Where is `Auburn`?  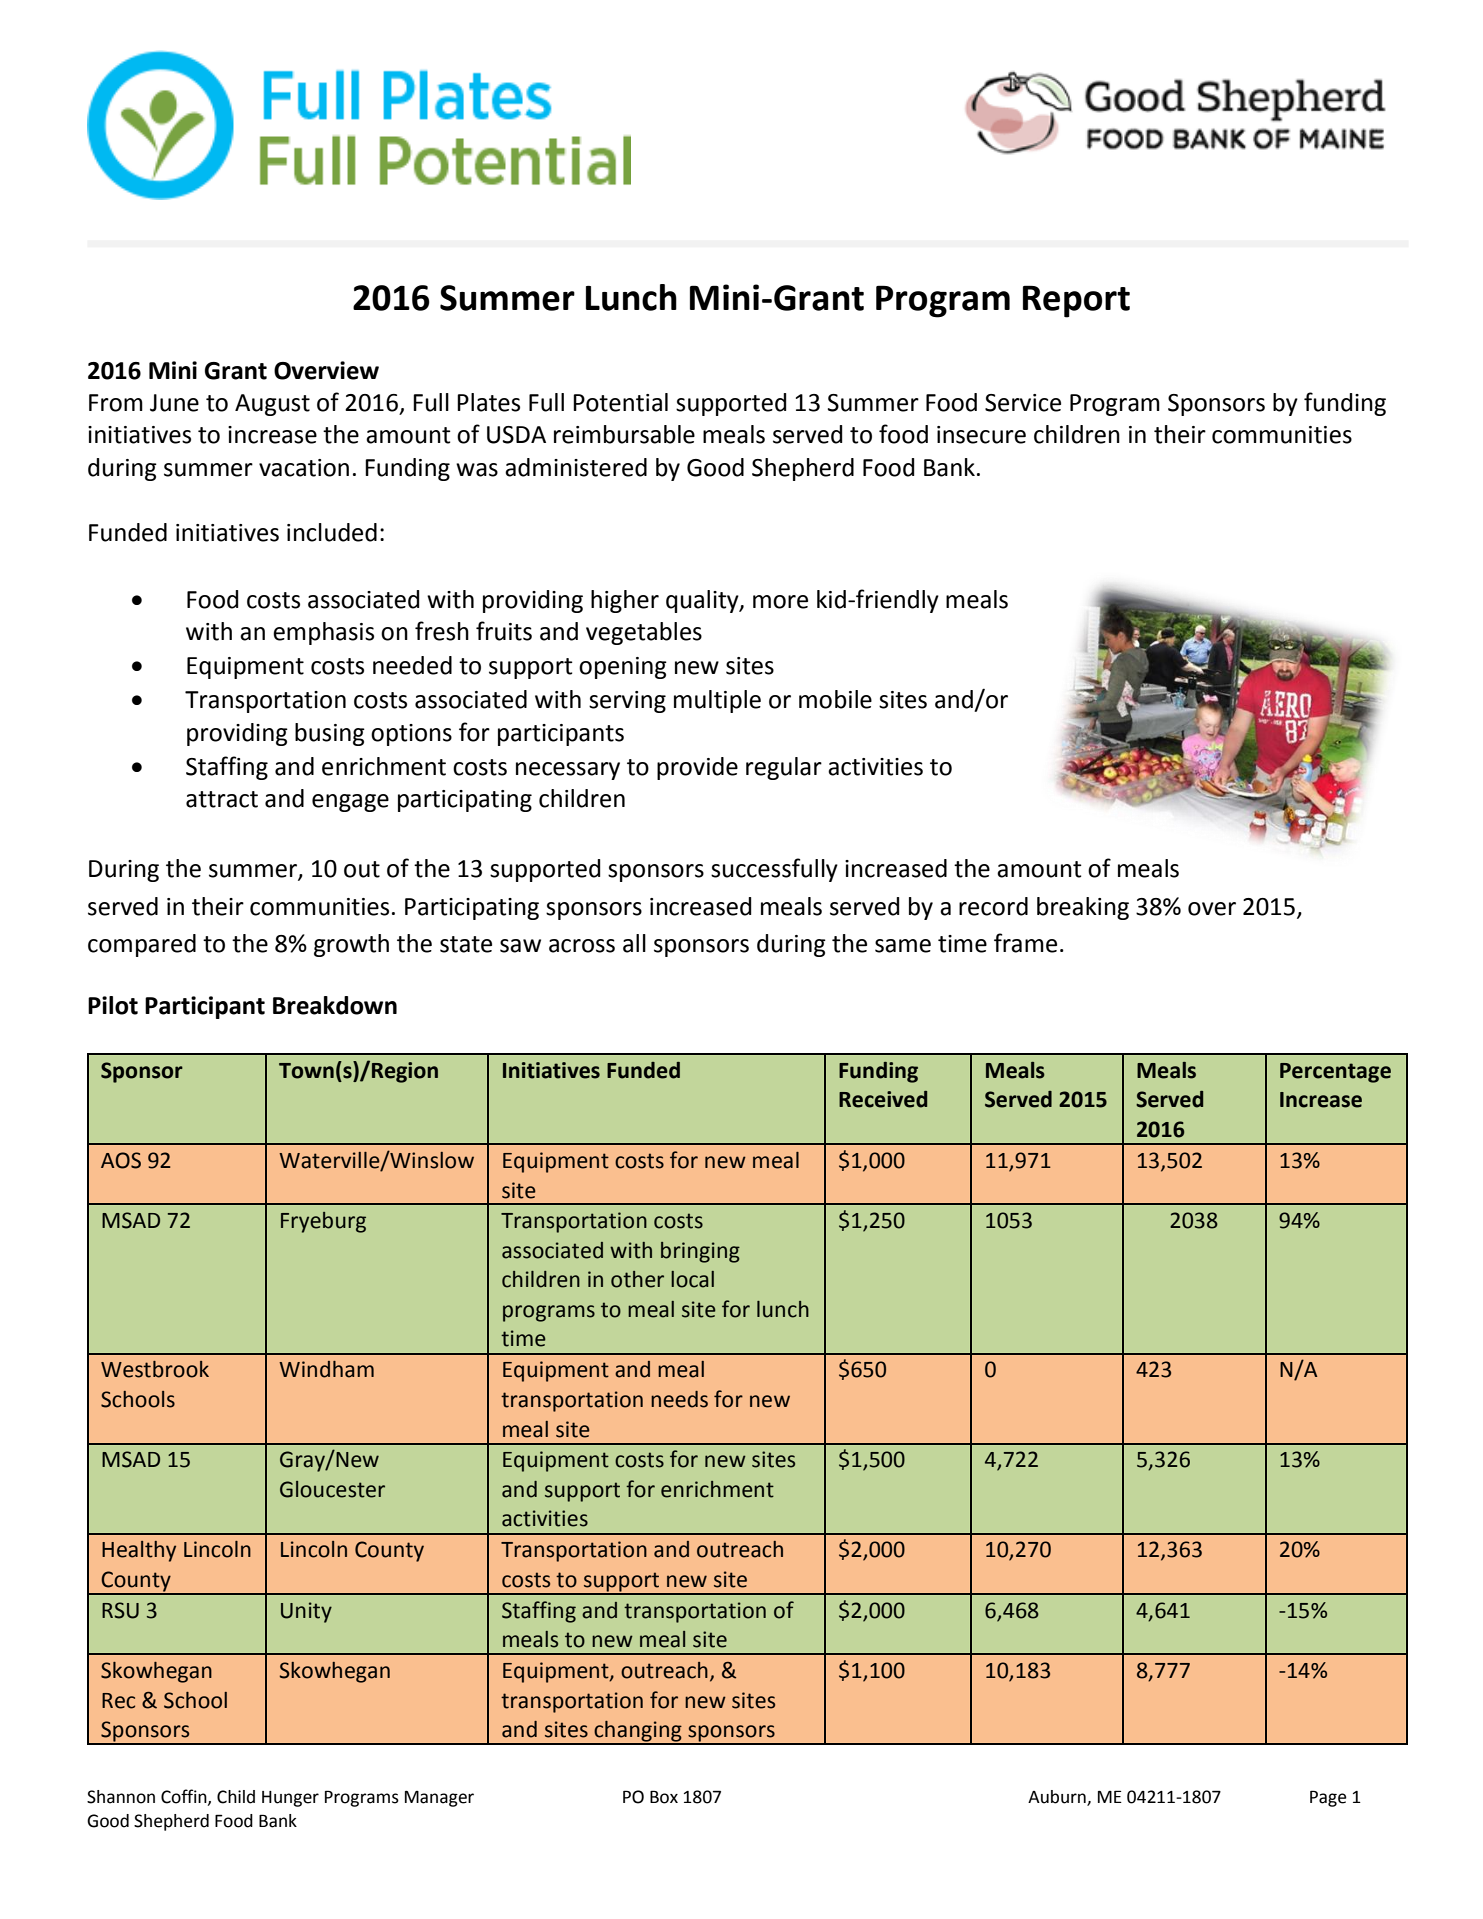 Auburn is located at coordinates (1058, 1798).
